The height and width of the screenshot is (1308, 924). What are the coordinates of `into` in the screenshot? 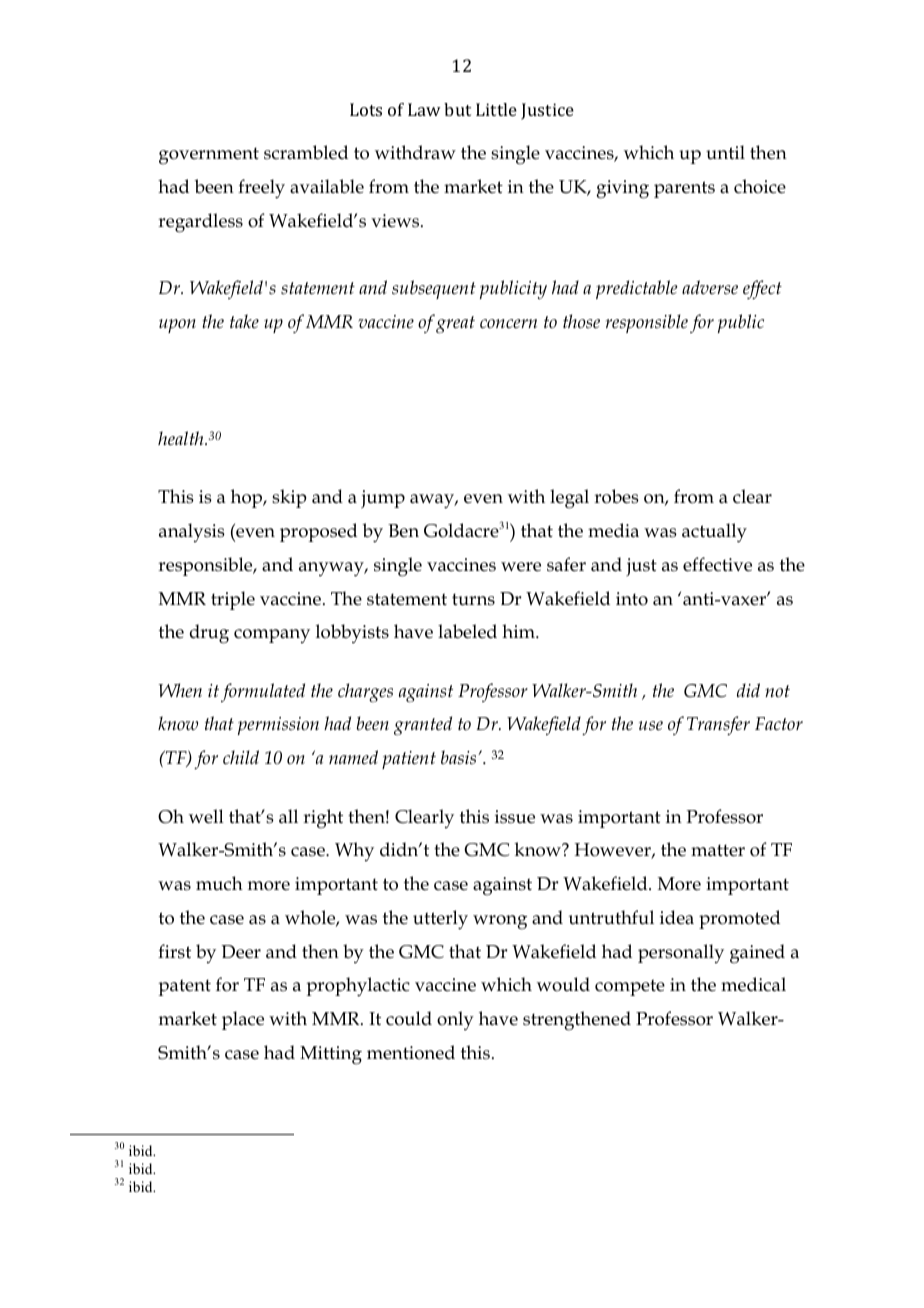 It's located at (632, 599).
